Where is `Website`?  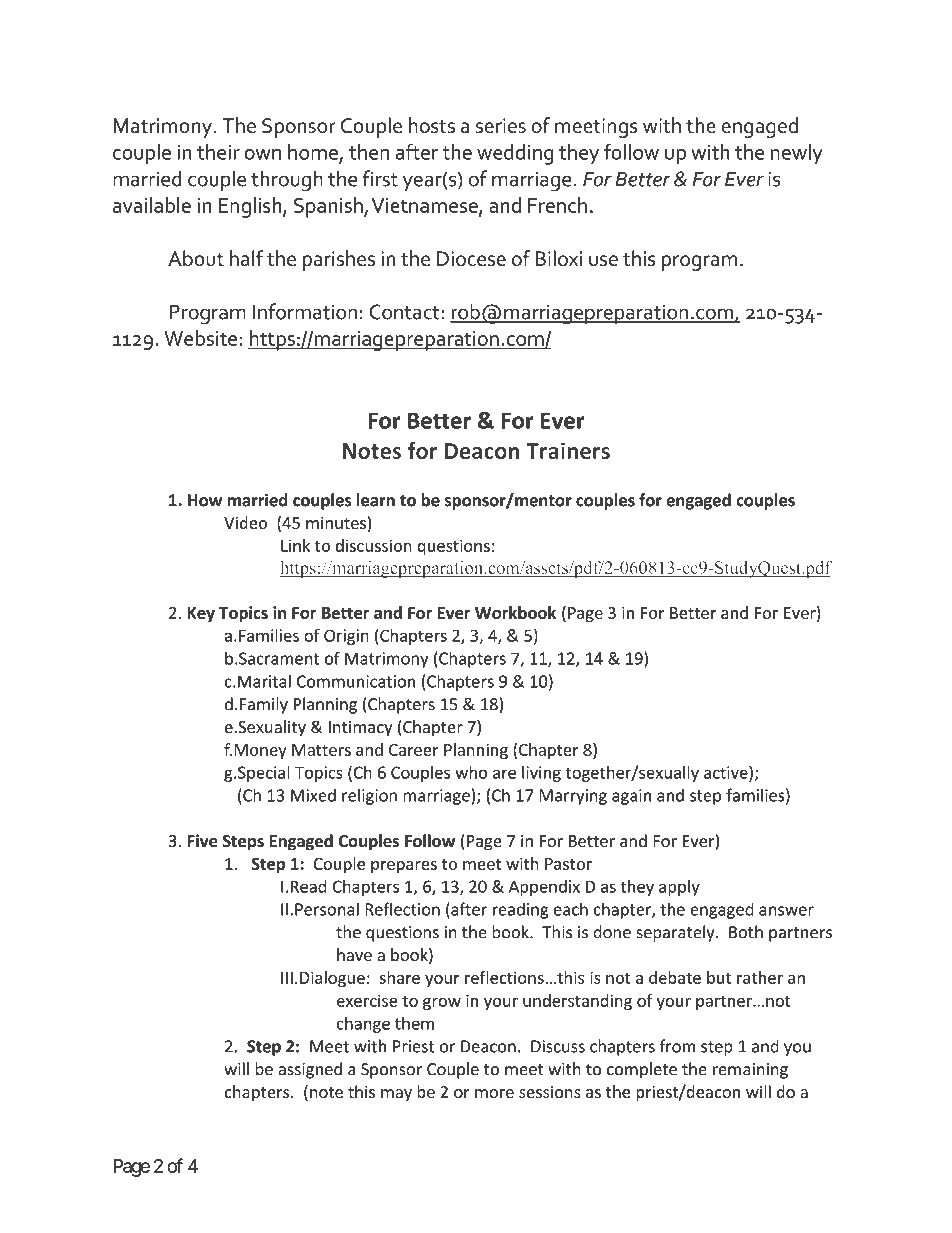
Website is located at coordinates (200, 338).
